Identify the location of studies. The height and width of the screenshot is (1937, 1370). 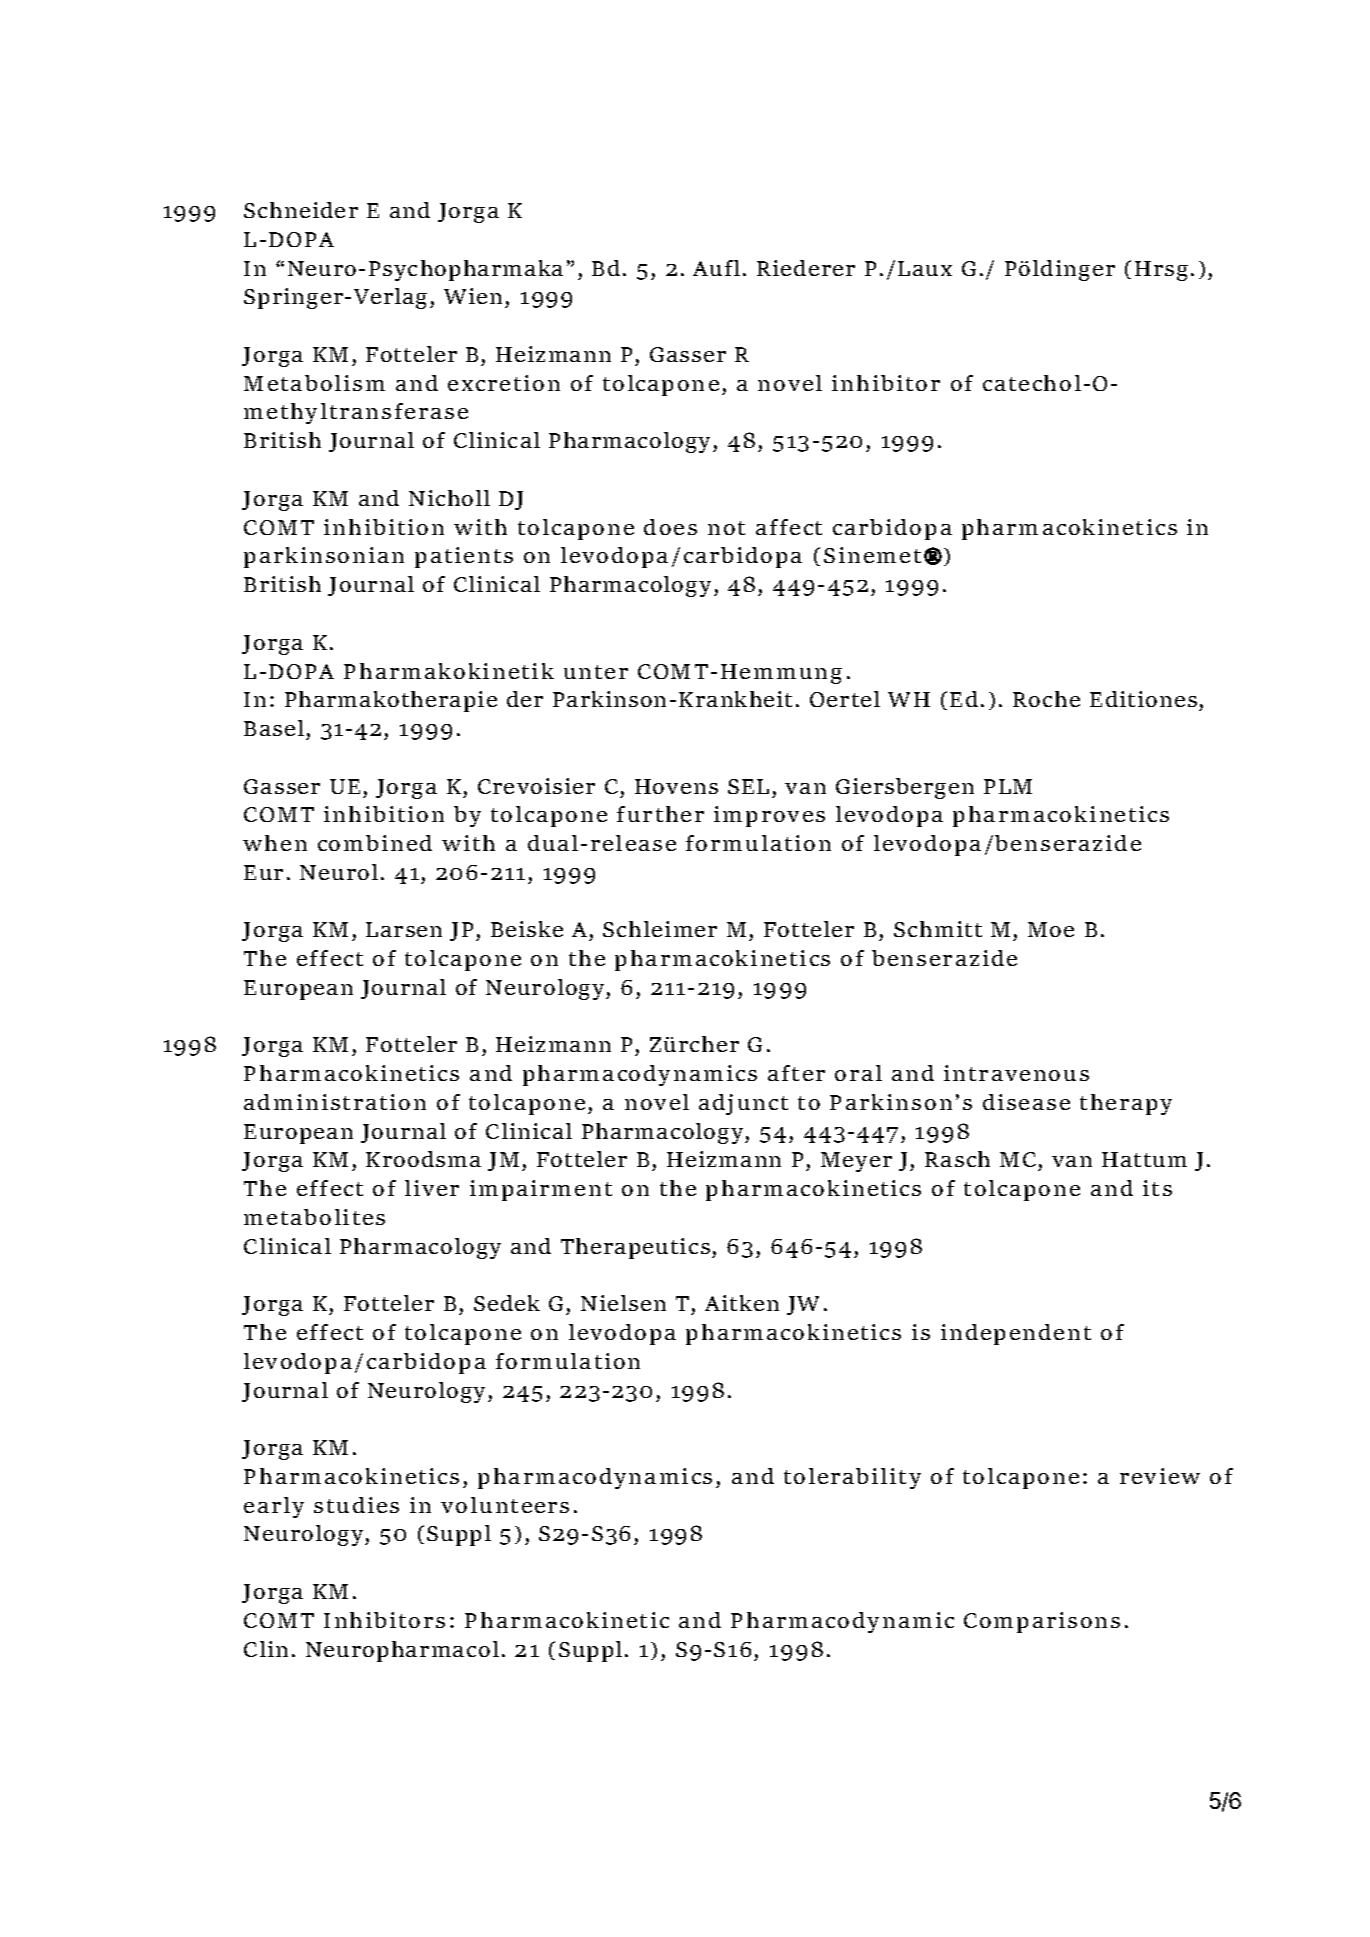
(356, 1505).
